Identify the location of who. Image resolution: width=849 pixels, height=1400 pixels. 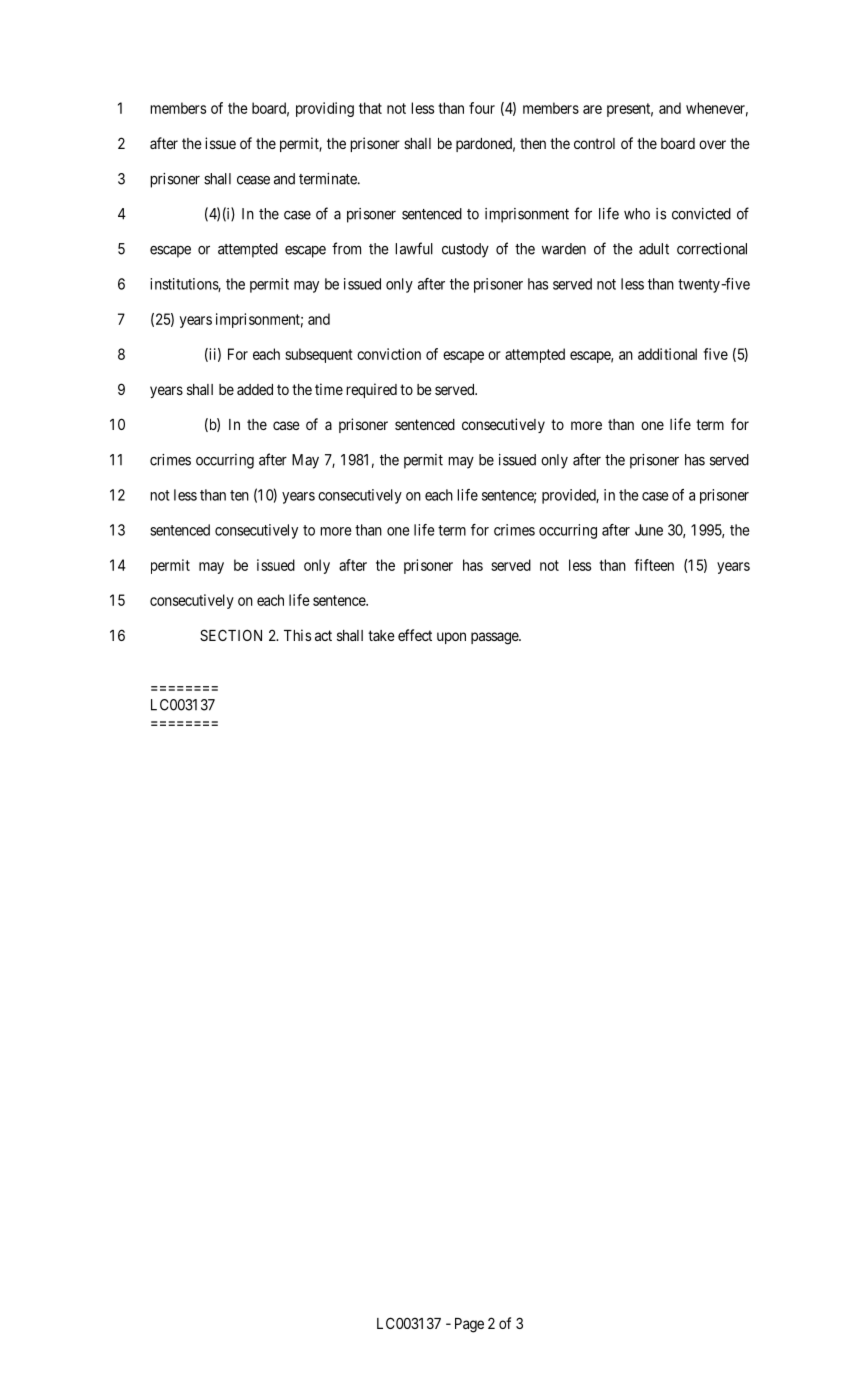
(637, 214).
